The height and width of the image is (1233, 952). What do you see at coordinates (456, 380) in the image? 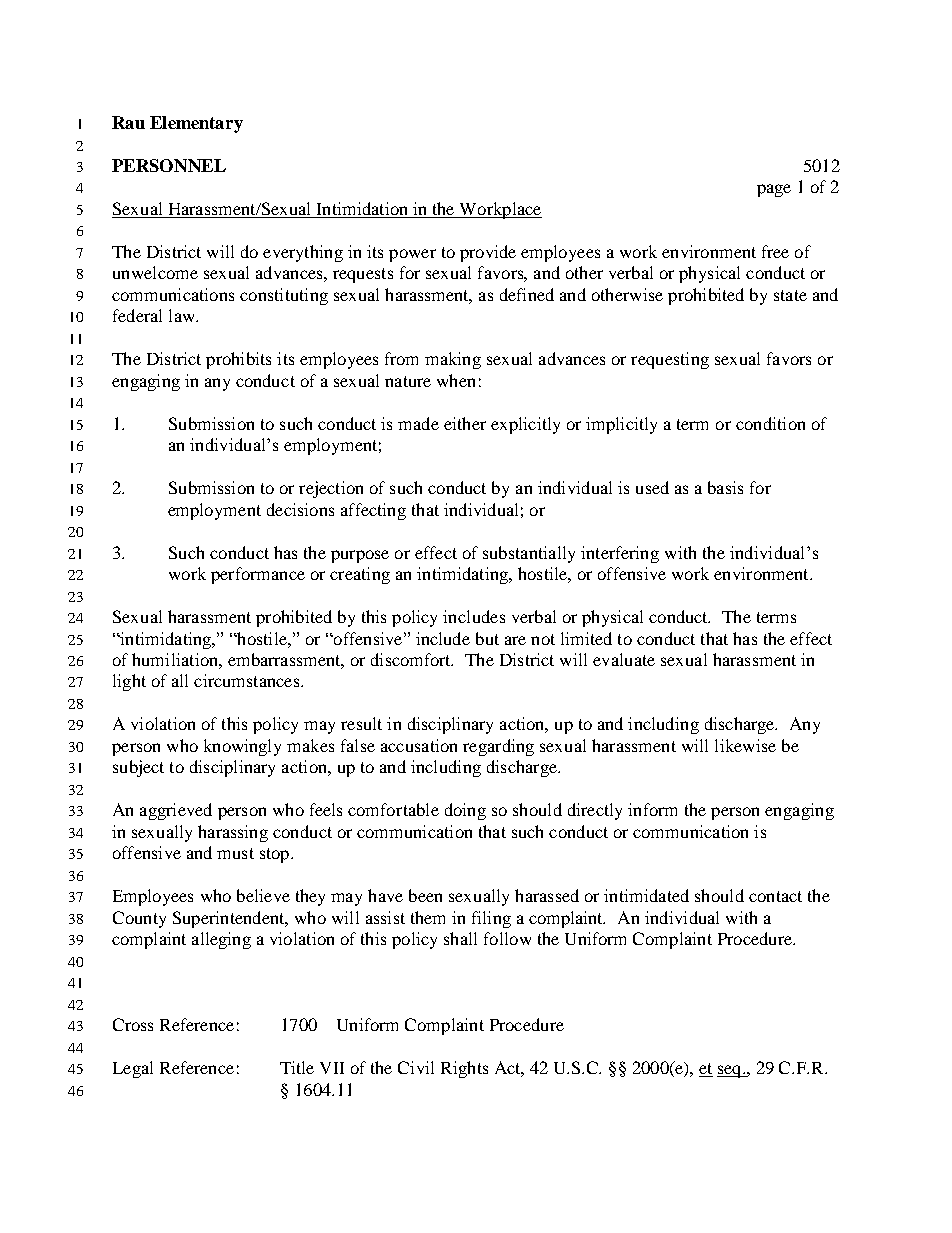
I see `when` at bounding box center [456, 380].
